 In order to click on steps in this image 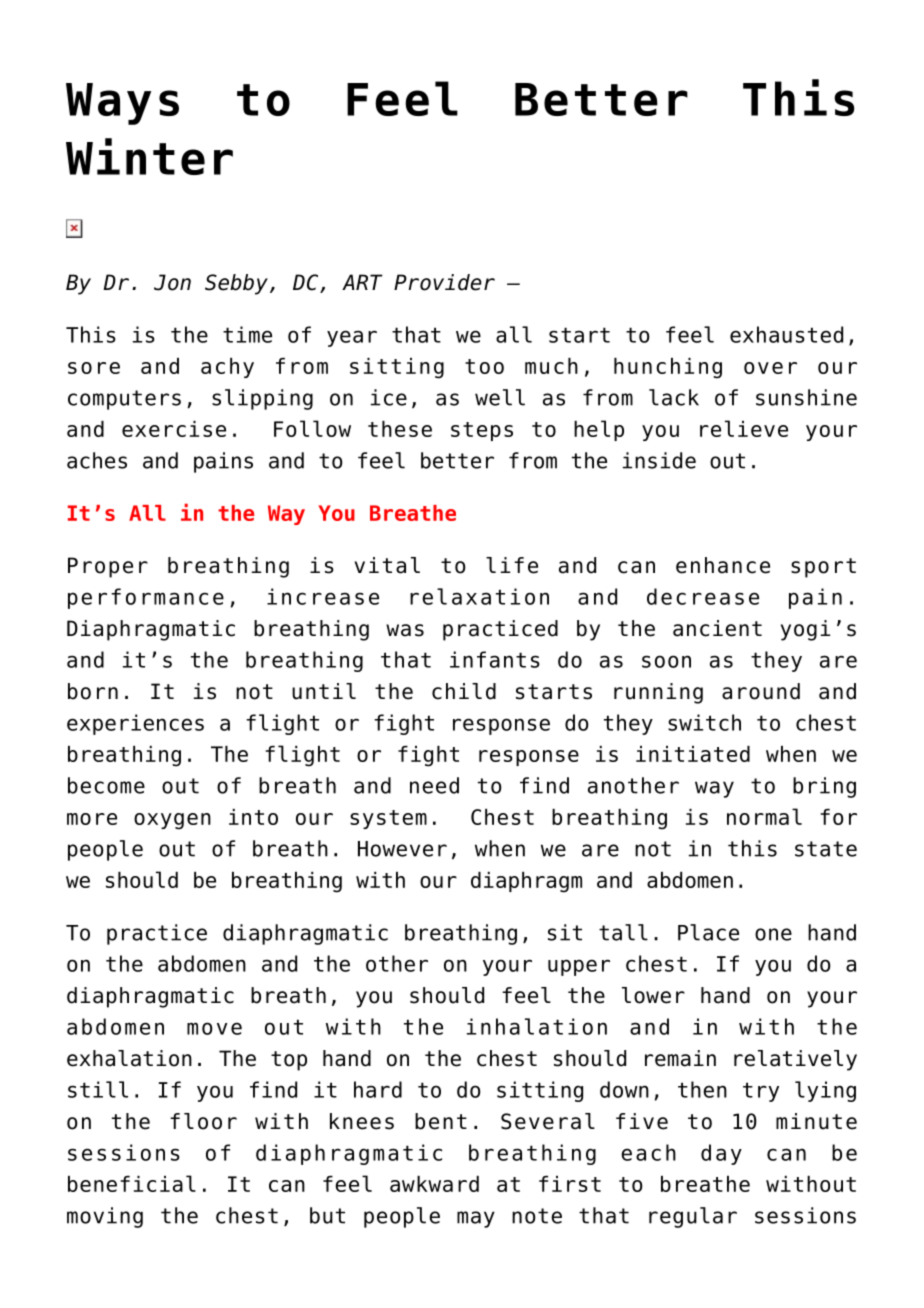, I will do `click(482, 431)`.
